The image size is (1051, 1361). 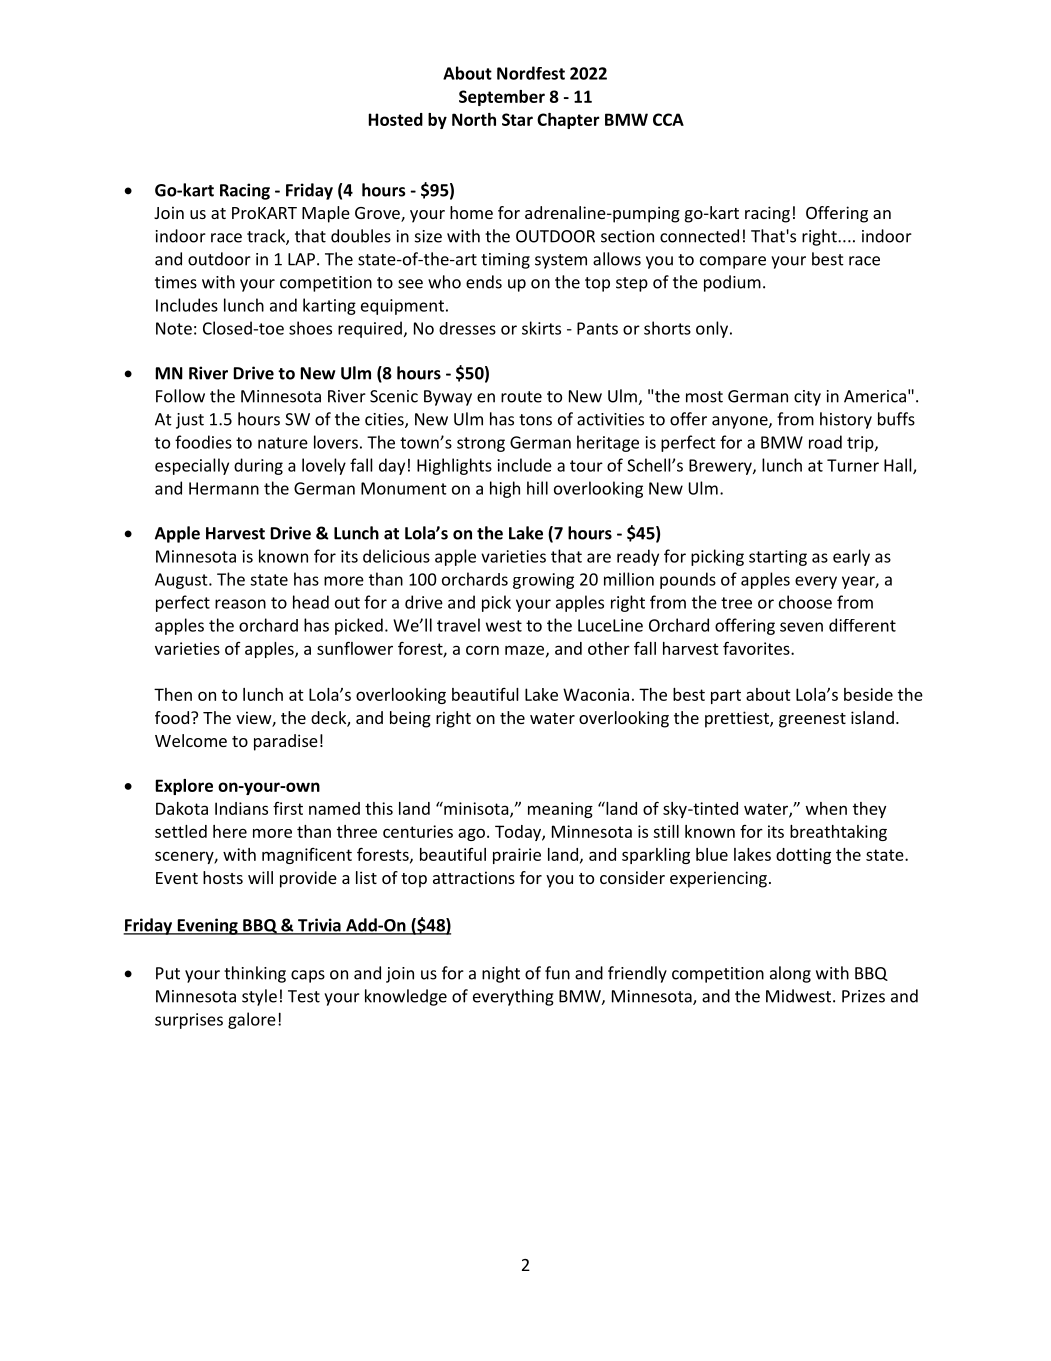 What do you see at coordinates (790, 974) in the screenshot?
I see `along` at bounding box center [790, 974].
